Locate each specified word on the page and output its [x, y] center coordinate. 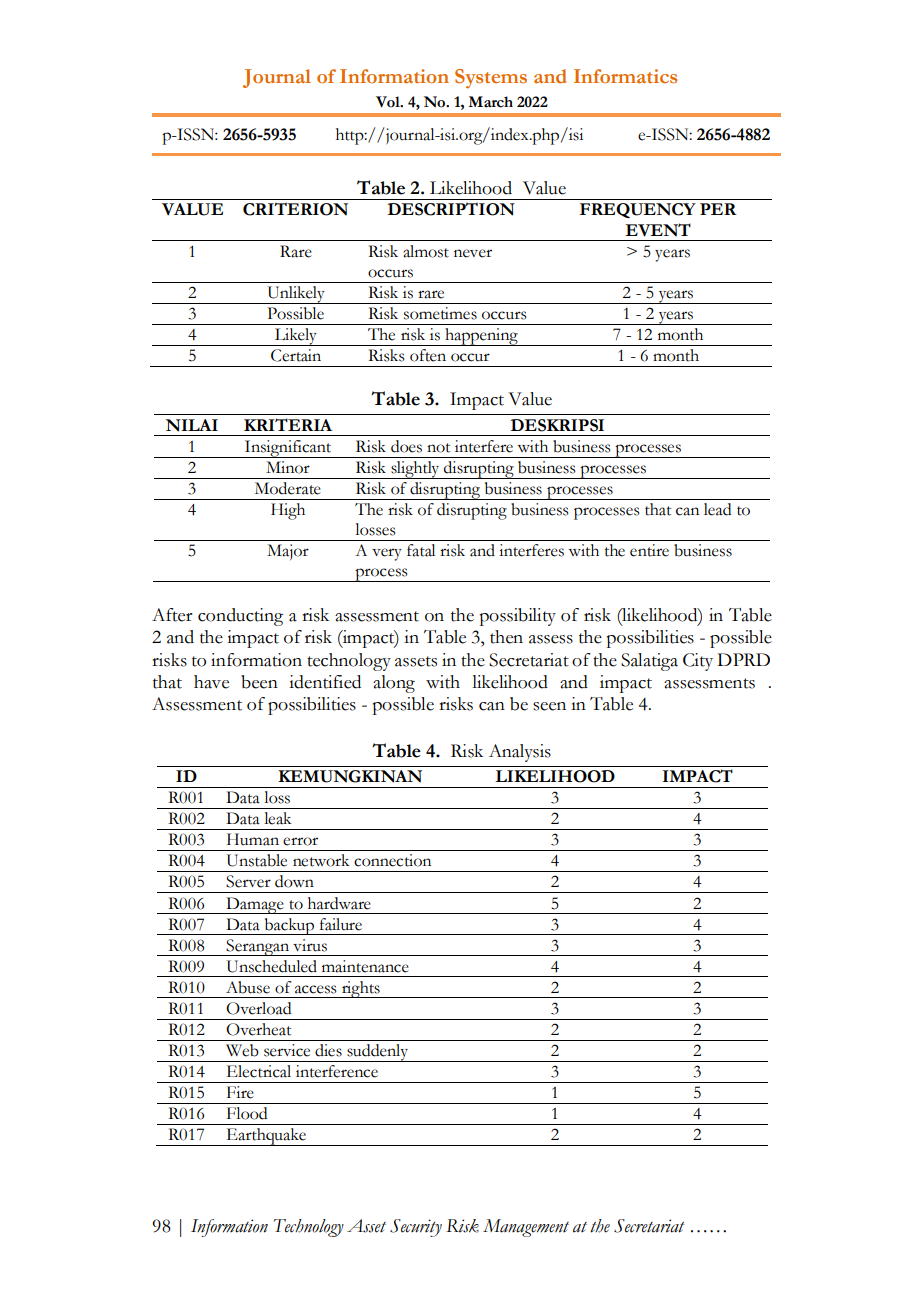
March [490, 102]
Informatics [625, 76]
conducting [240, 617]
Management [526, 1228]
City [698, 662]
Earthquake [266, 1137]
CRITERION [295, 209]
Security [416, 1228]
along [394, 684]
